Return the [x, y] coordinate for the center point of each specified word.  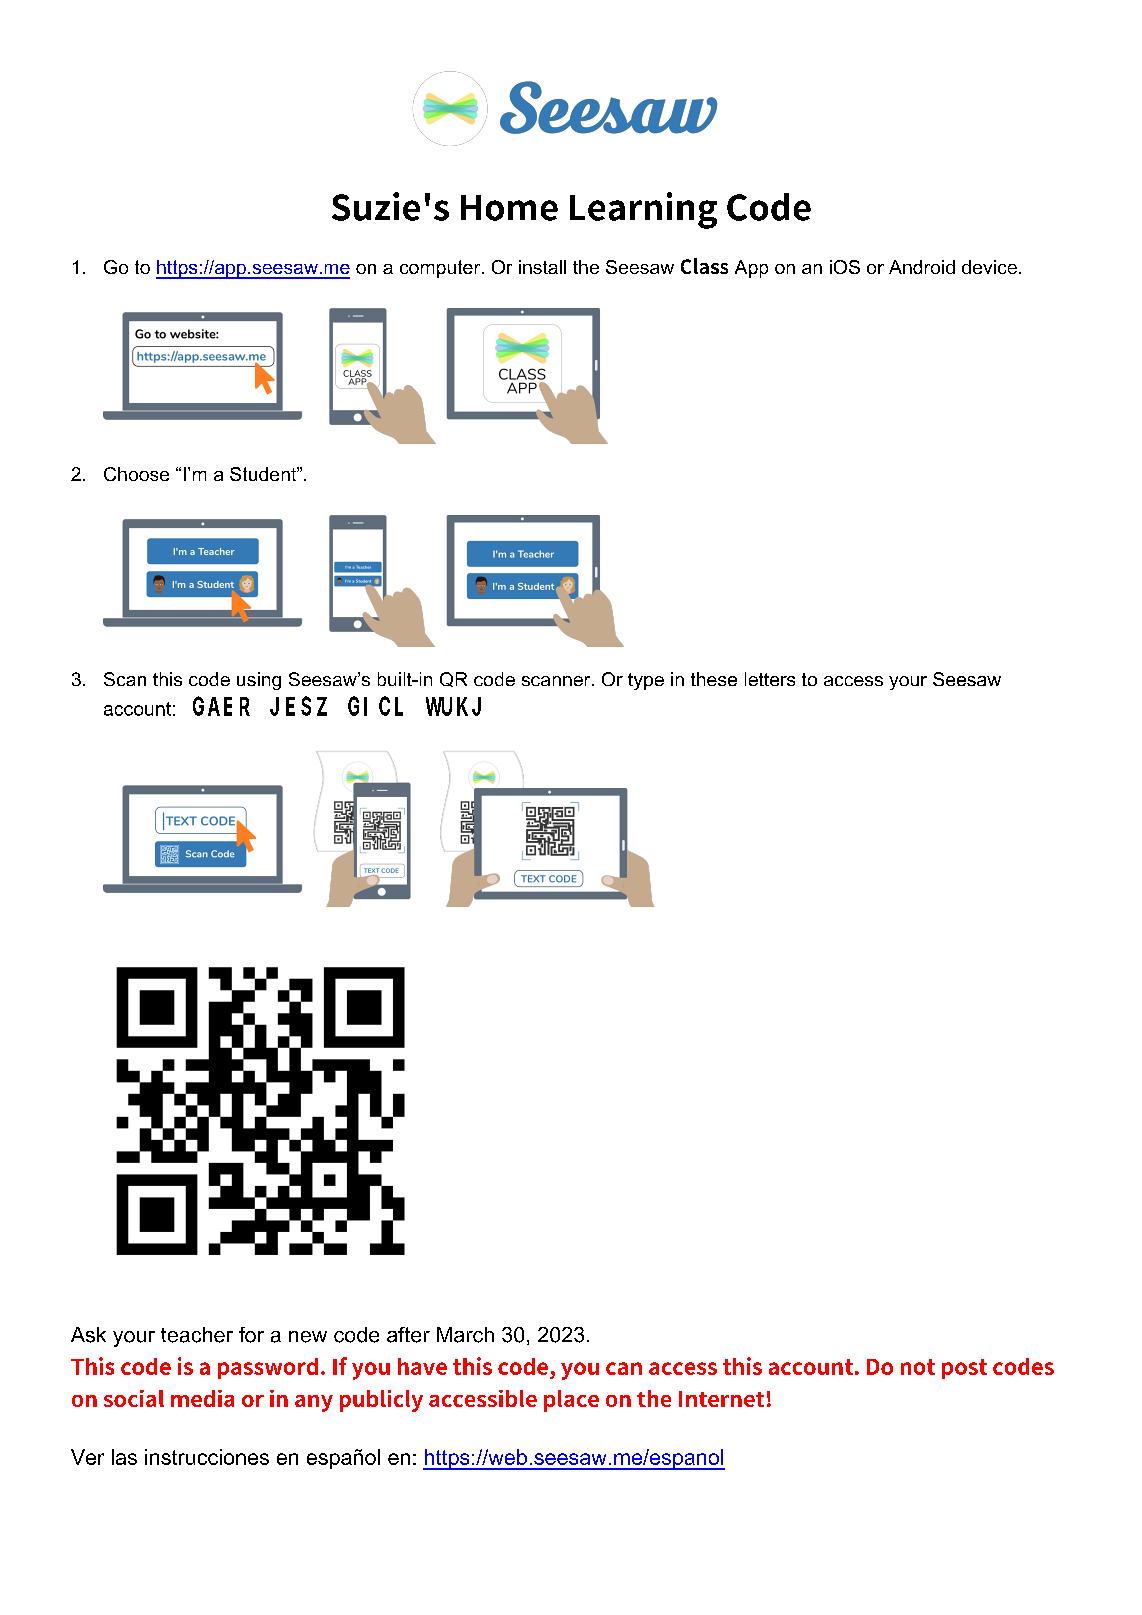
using [259, 681]
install [542, 267]
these [714, 679]
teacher [197, 1335]
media [202, 1398]
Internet [721, 1399]
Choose [136, 474]
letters [770, 679]
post [964, 1369]
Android [922, 267]
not [918, 1367]
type [646, 681]
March [465, 1335]
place [571, 1401]
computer [440, 269]
